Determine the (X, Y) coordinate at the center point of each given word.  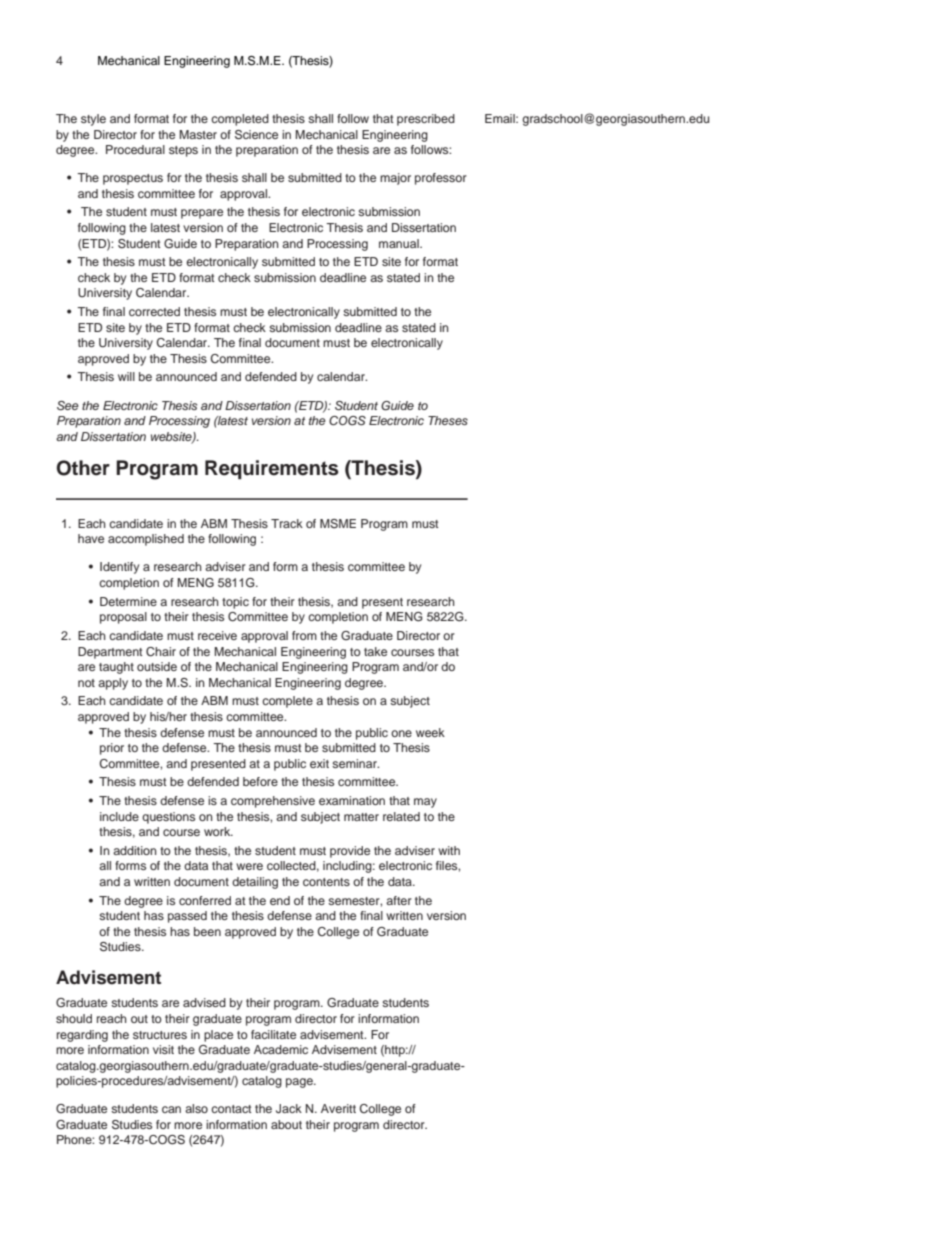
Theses (448, 420)
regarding (82, 1036)
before (260, 781)
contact (231, 1109)
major (395, 179)
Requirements (272, 470)
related (401, 816)
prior (112, 749)
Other (83, 468)
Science (256, 135)
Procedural (135, 149)
